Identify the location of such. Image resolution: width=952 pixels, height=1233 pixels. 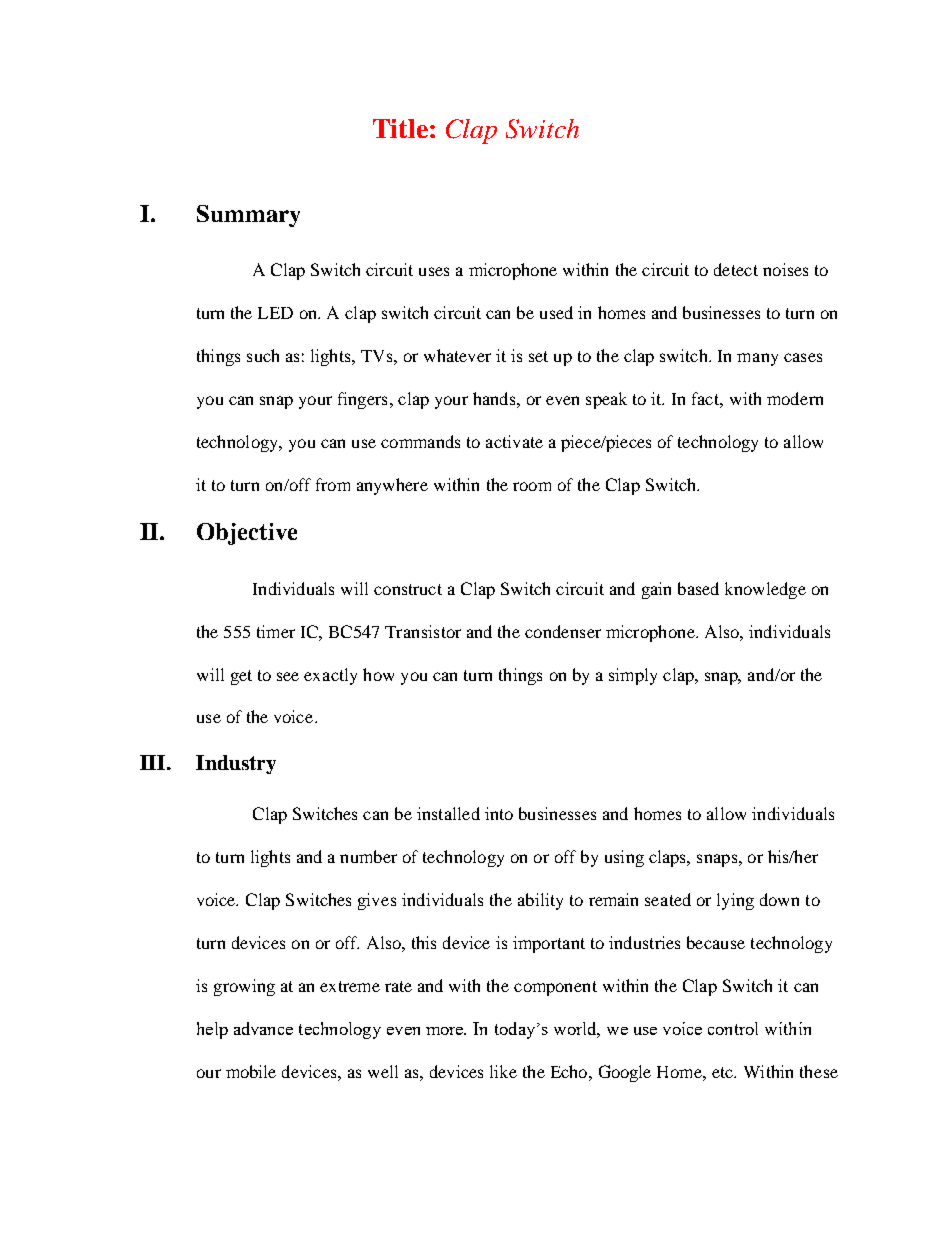
(263, 355).
